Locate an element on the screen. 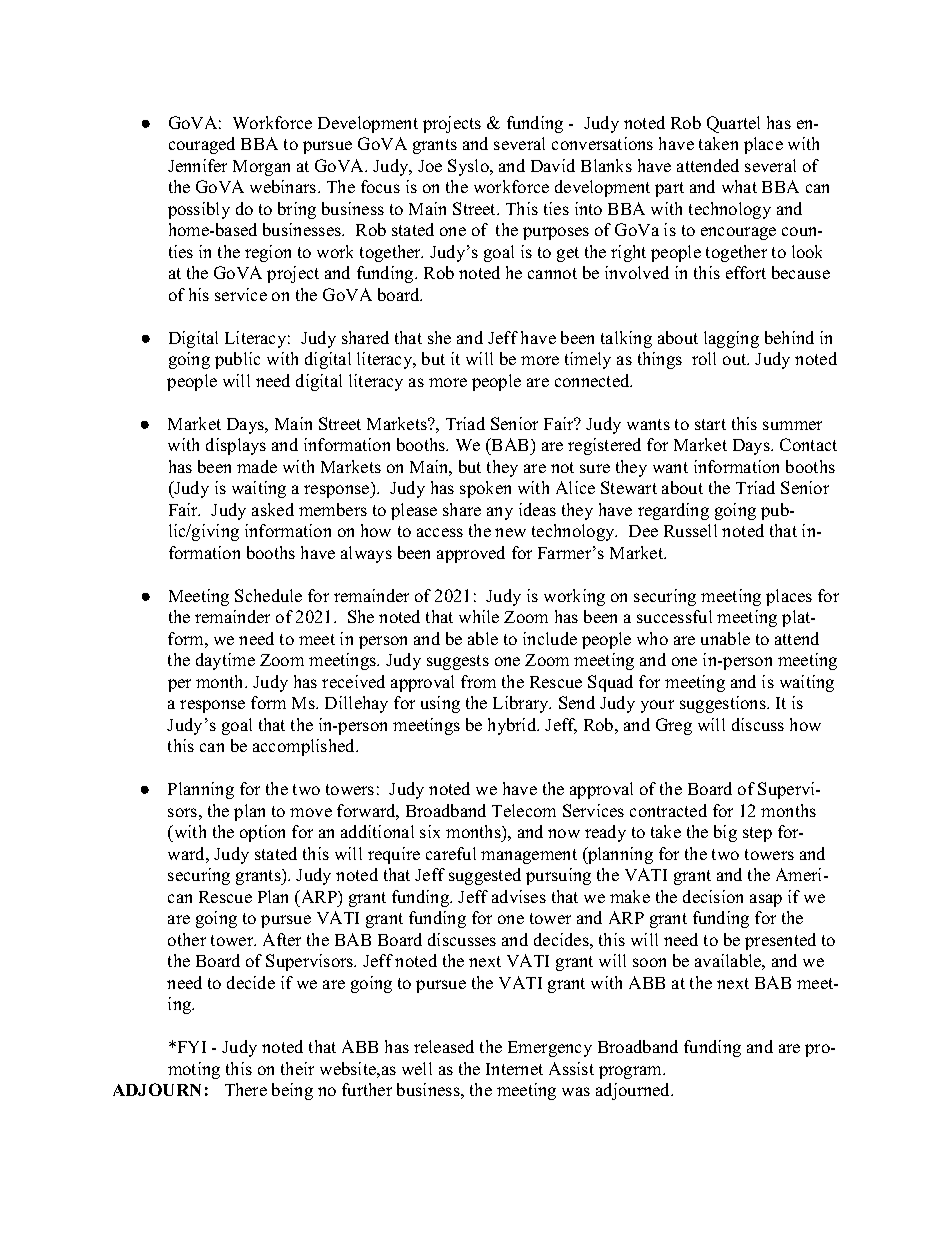  spoken is located at coordinates (485, 489).
